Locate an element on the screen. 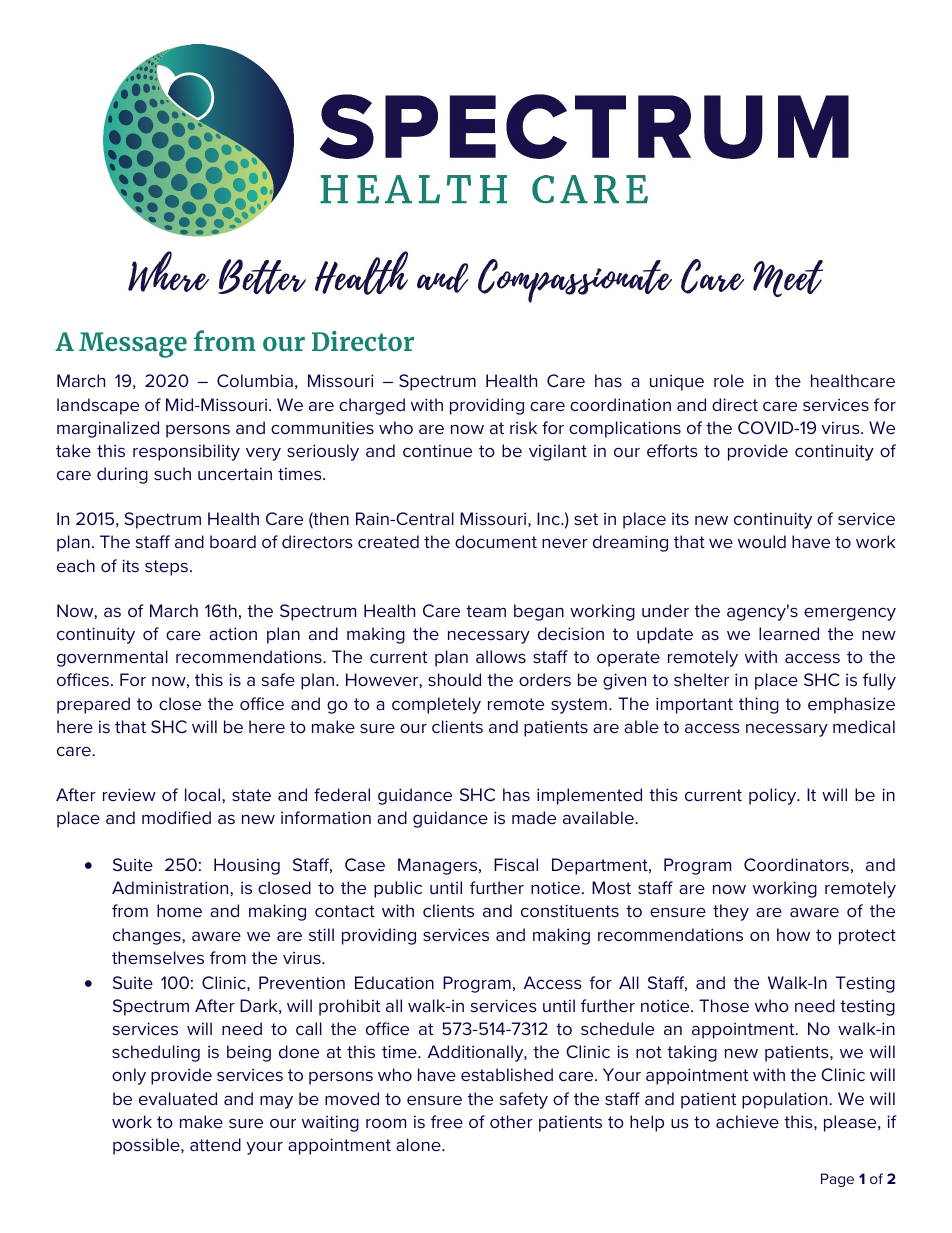  document is located at coordinates (496, 541).
